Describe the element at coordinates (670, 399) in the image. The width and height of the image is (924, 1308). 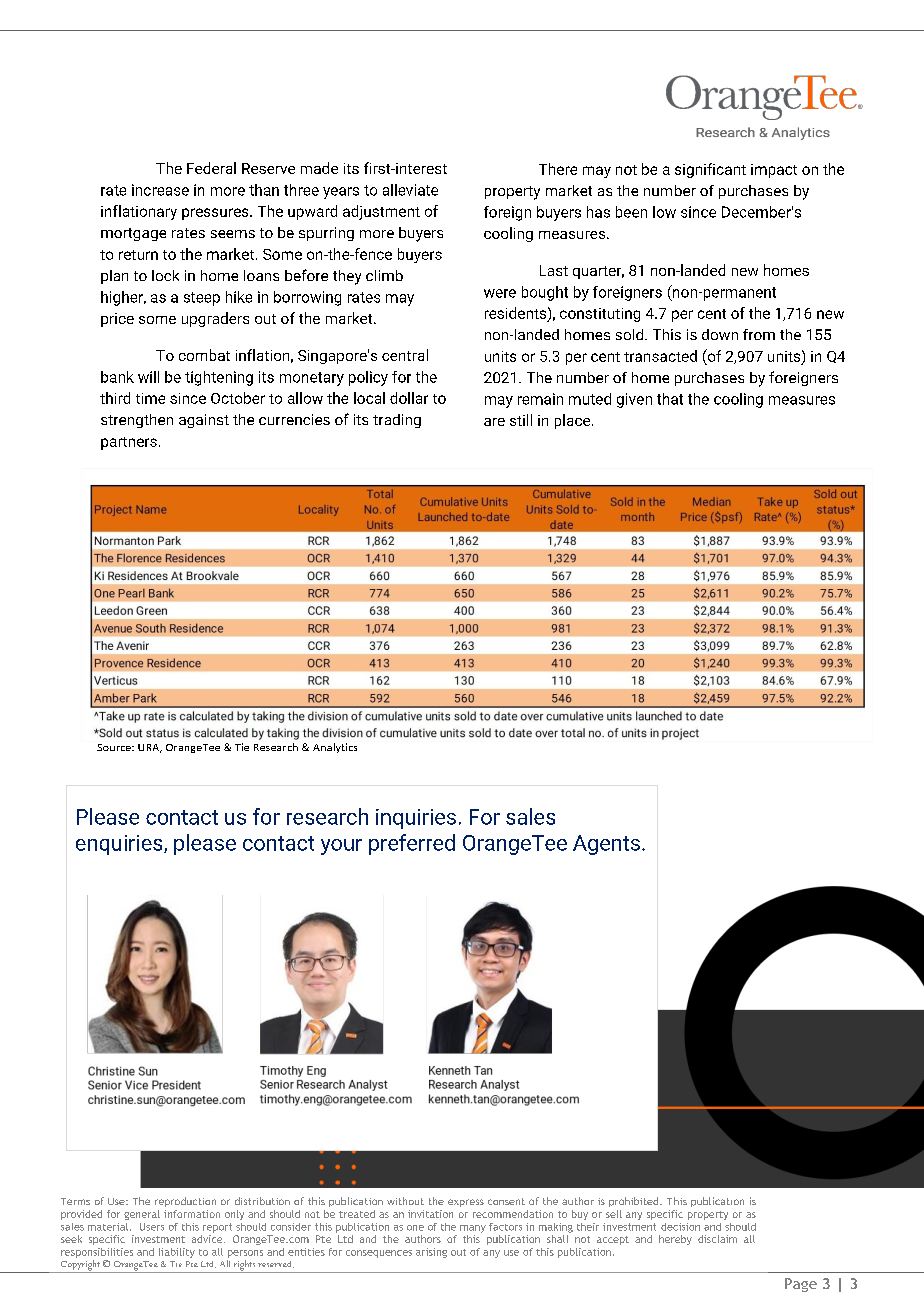
I see `that` at that location.
